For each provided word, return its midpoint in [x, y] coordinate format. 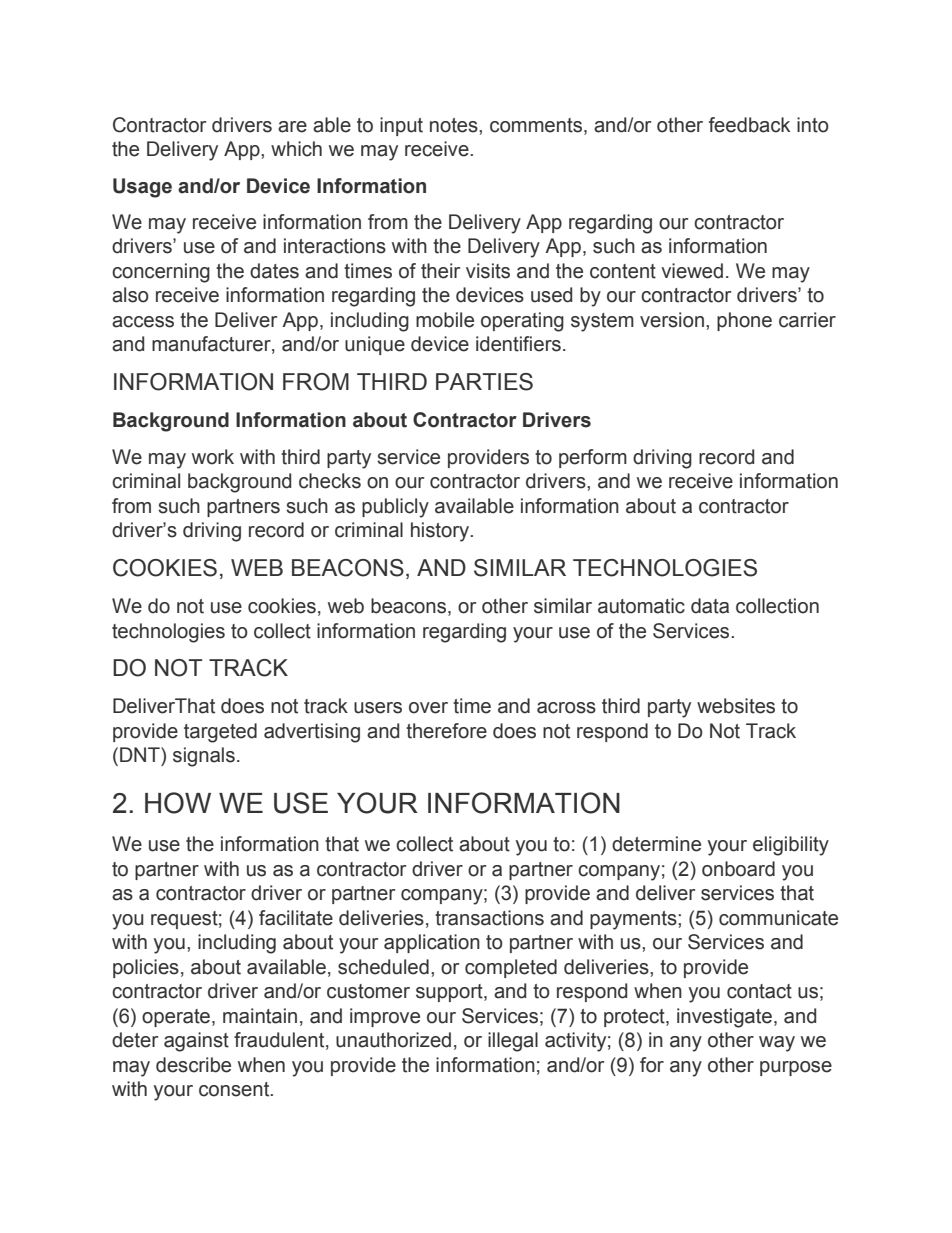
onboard [738, 869]
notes [455, 125]
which [296, 149]
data [710, 606]
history [441, 532]
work [213, 457]
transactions [489, 918]
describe [193, 1065]
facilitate [296, 918]
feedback [749, 125]
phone [744, 321]
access [143, 322]
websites [736, 706]
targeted [220, 733]
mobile [445, 320]
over [428, 708]
